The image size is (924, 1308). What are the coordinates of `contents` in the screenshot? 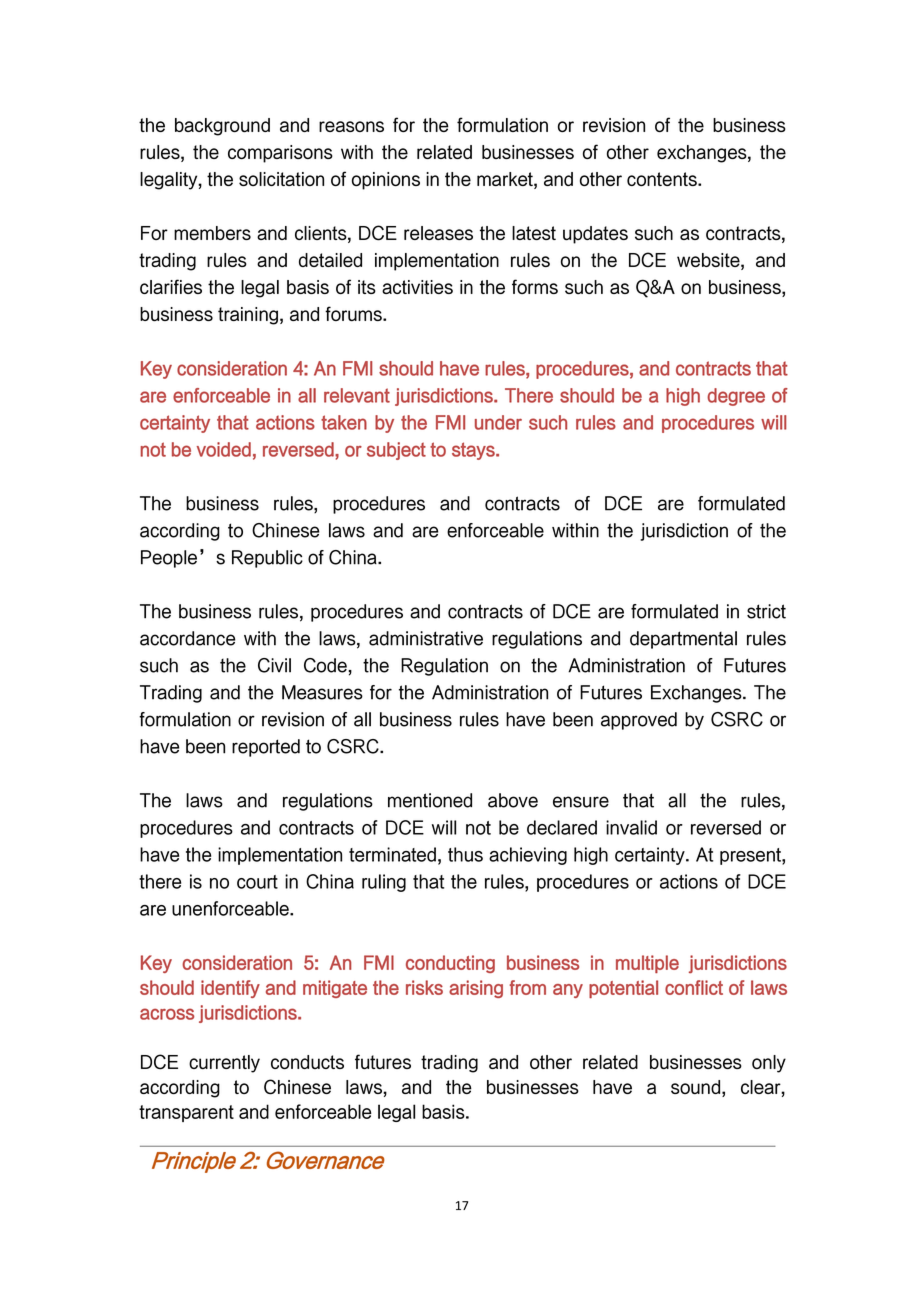 It's located at (663, 179).
